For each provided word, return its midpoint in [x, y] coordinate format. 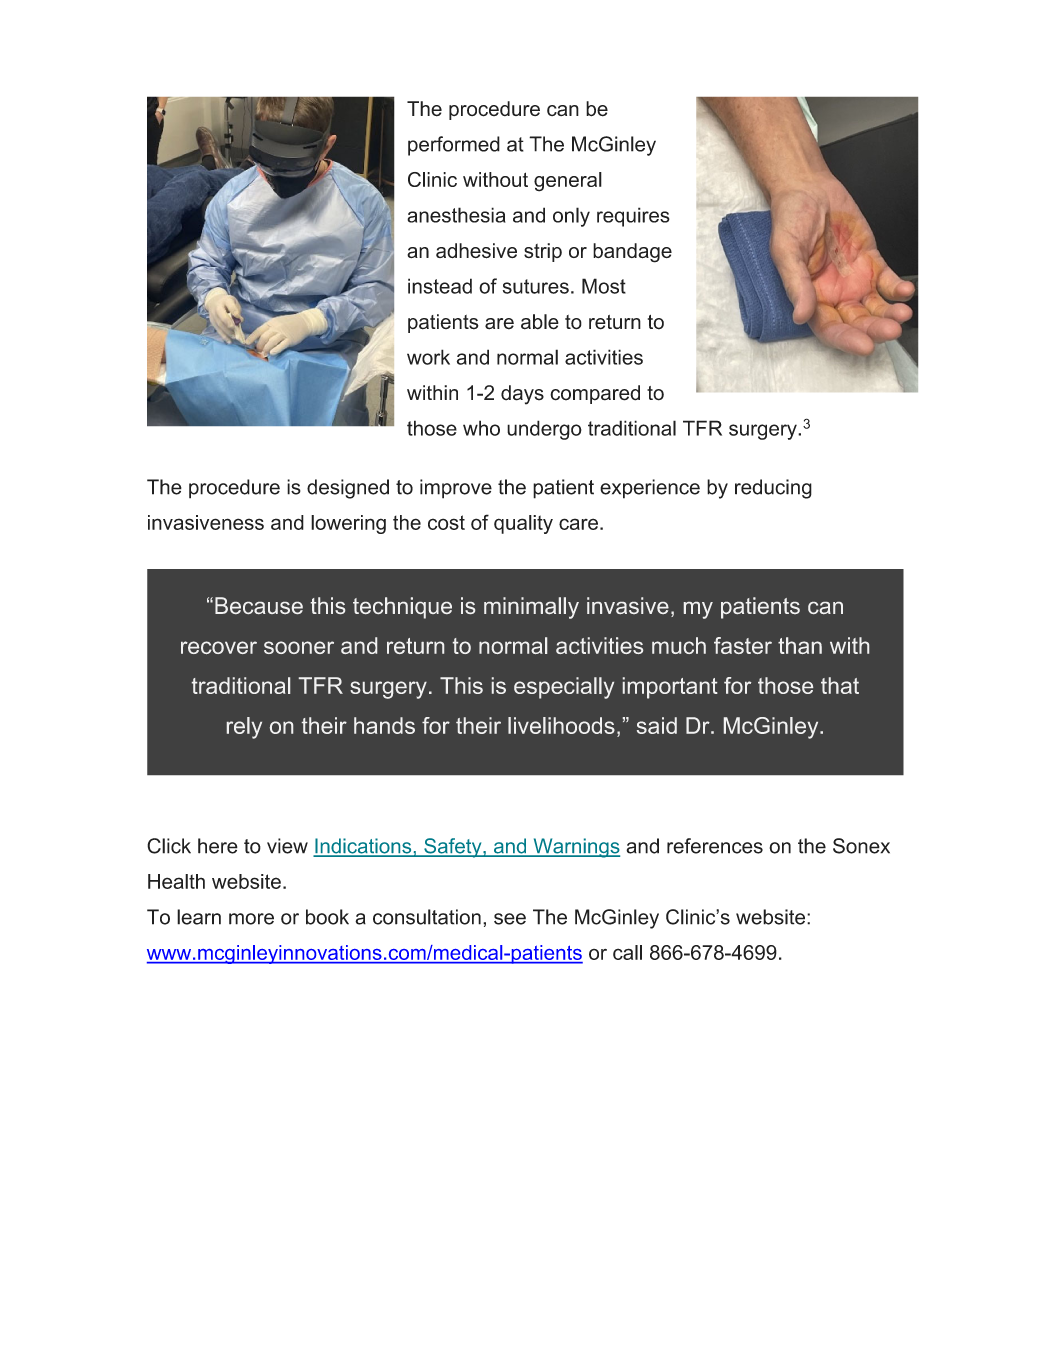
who [481, 428]
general [568, 182]
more [251, 919]
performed [454, 146]
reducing [773, 489]
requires [633, 217]
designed [348, 489]
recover [219, 647]
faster [743, 645]
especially [564, 688]
